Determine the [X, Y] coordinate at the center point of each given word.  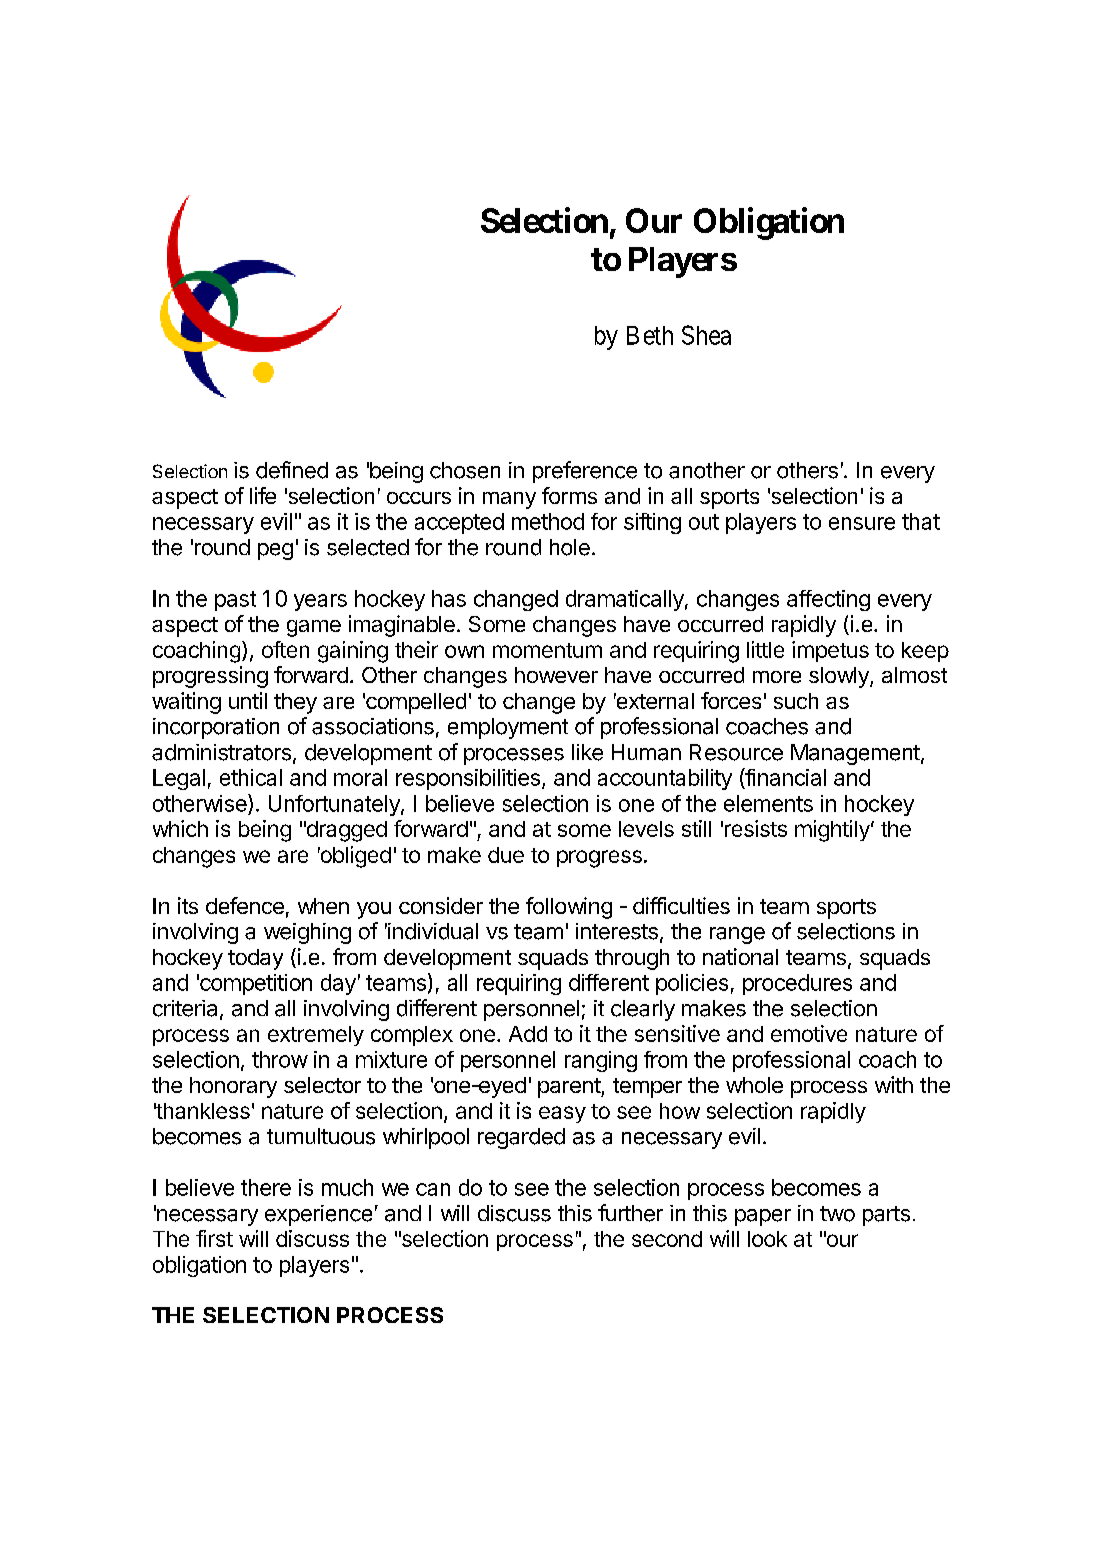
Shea [706, 335]
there [266, 1187]
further [630, 1213]
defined [292, 470]
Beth [650, 335]
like [587, 752]
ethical [251, 777]
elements [768, 803]
